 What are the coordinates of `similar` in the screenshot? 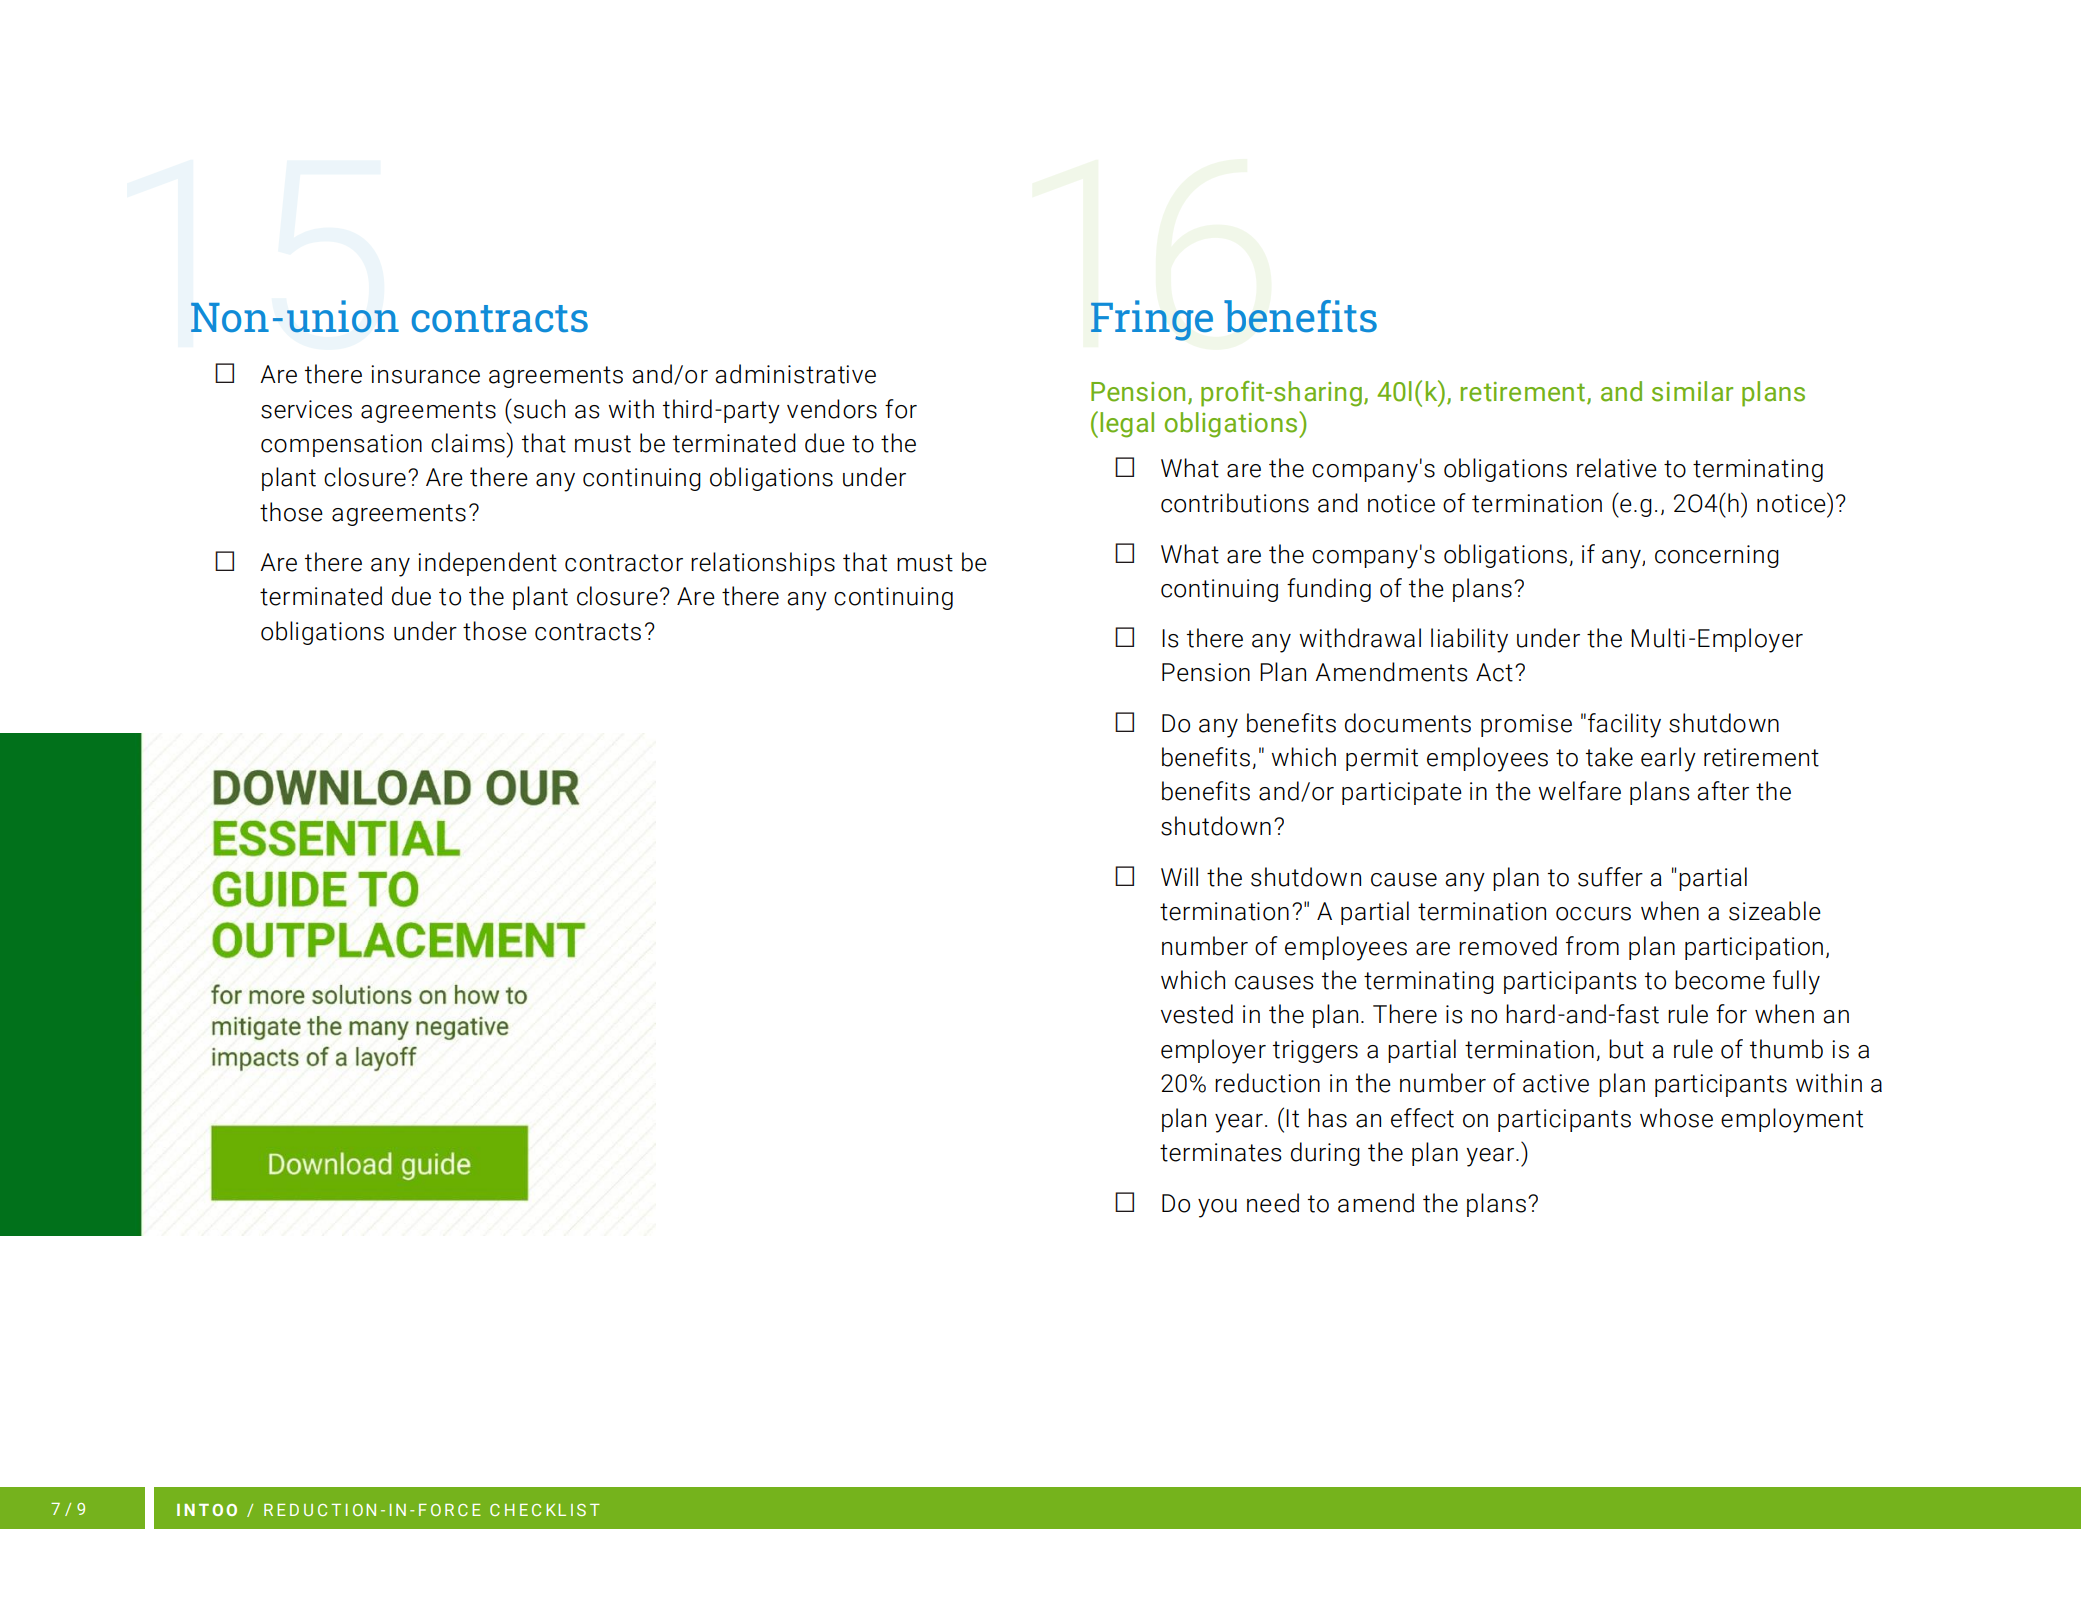 It's located at (1692, 391).
